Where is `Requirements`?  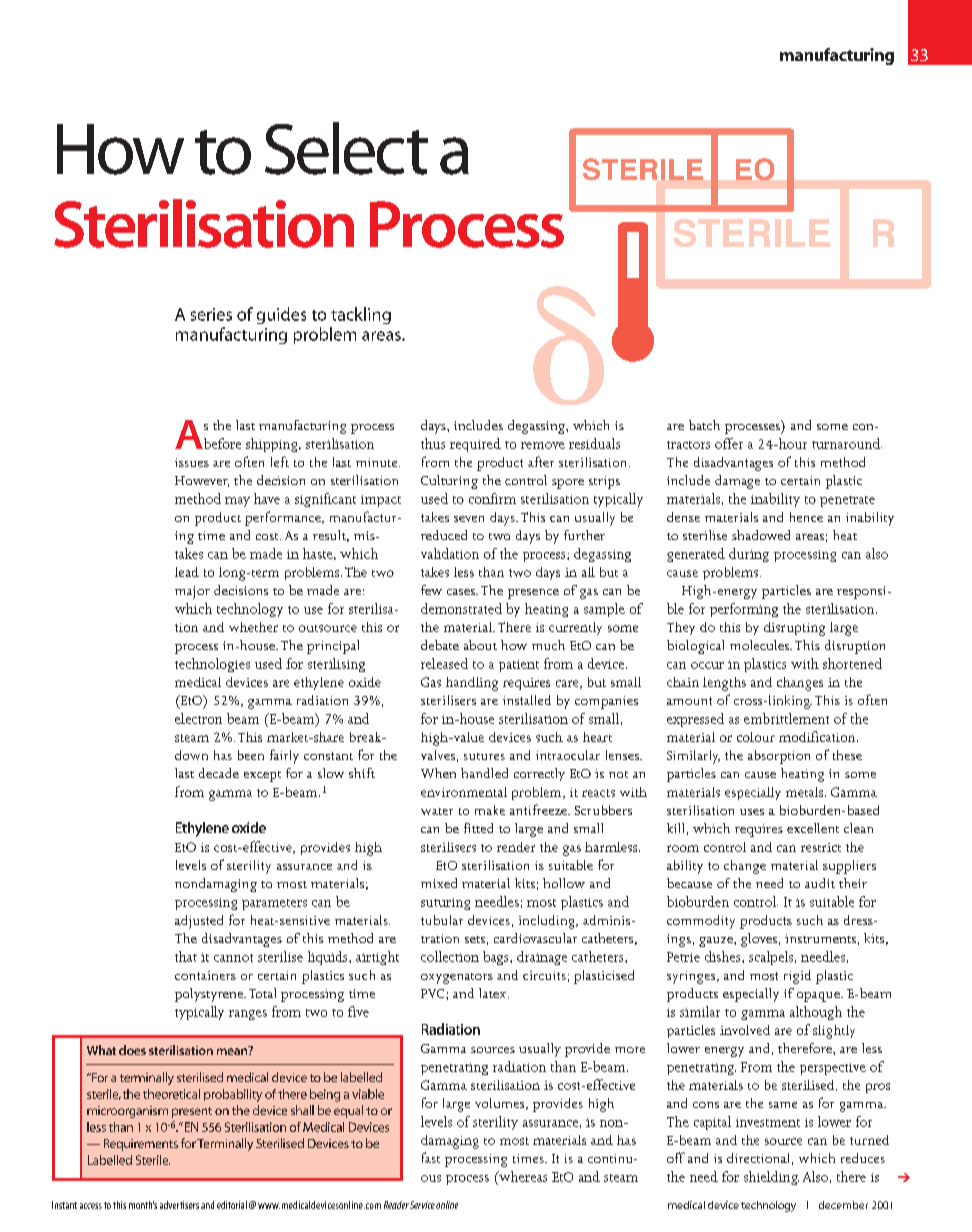 Requirements is located at coordinates (141, 1145).
